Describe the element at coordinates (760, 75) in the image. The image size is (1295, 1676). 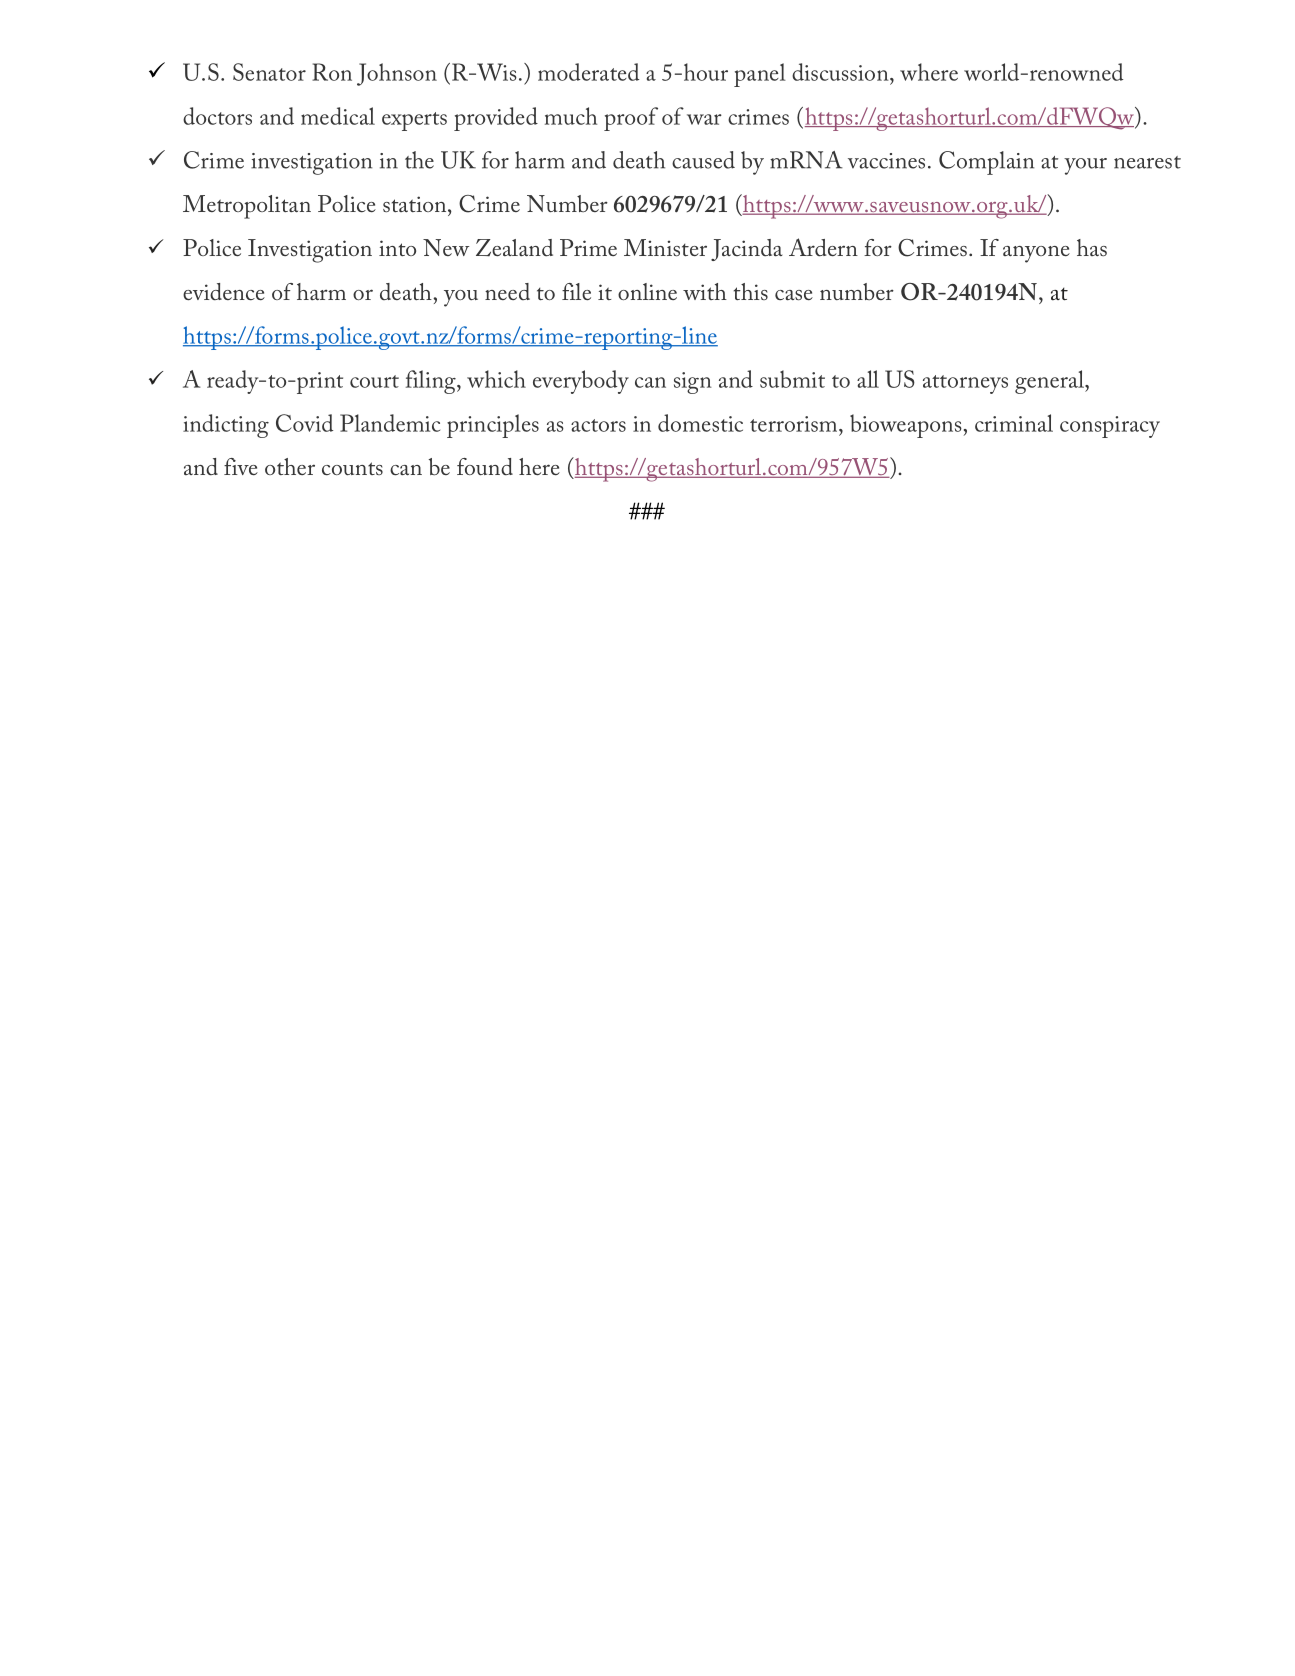
I see `panel` at that location.
